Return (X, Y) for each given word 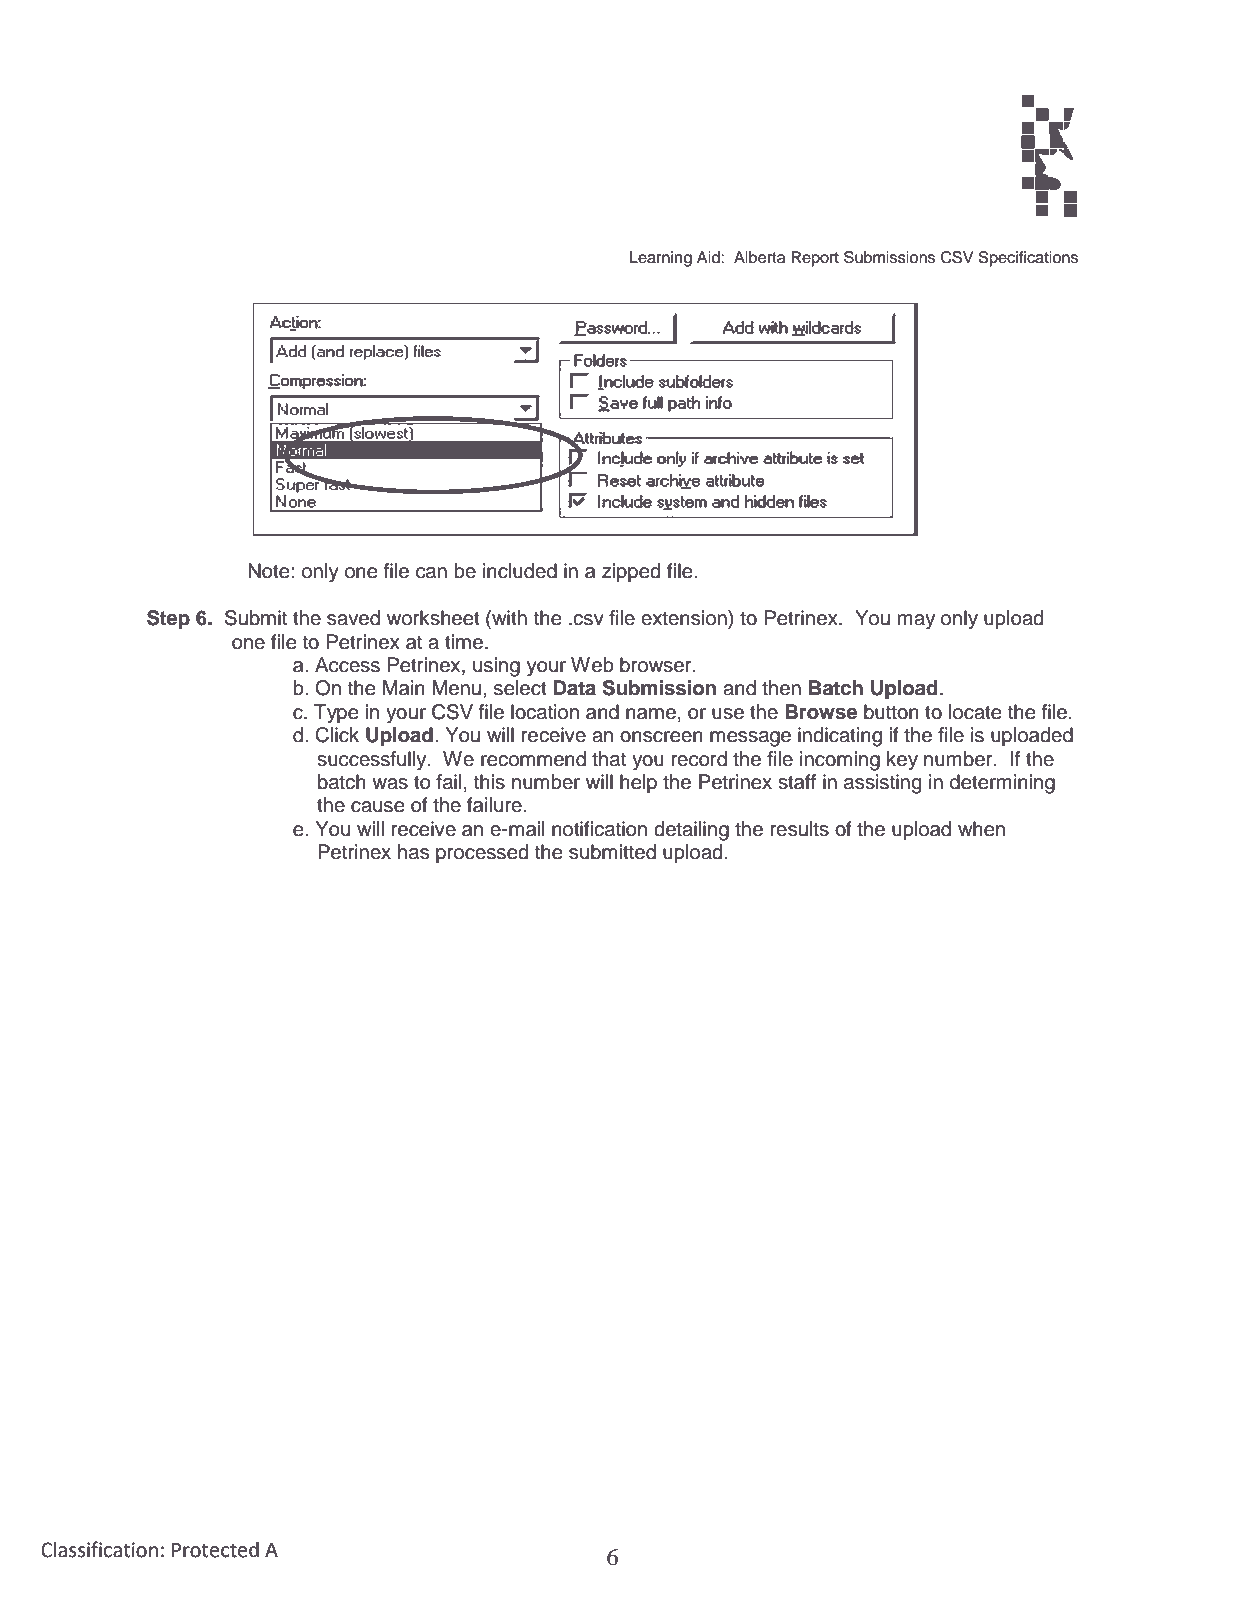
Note (270, 571)
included (520, 571)
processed (482, 854)
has (413, 852)
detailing (691, 831)
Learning (661, 259)
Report (815, 259)
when (981, 829)
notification (599, 829)
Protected (215, 1550)
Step (168, 620)
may (916, 622)
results (799, 829)
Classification (99, 1549)
